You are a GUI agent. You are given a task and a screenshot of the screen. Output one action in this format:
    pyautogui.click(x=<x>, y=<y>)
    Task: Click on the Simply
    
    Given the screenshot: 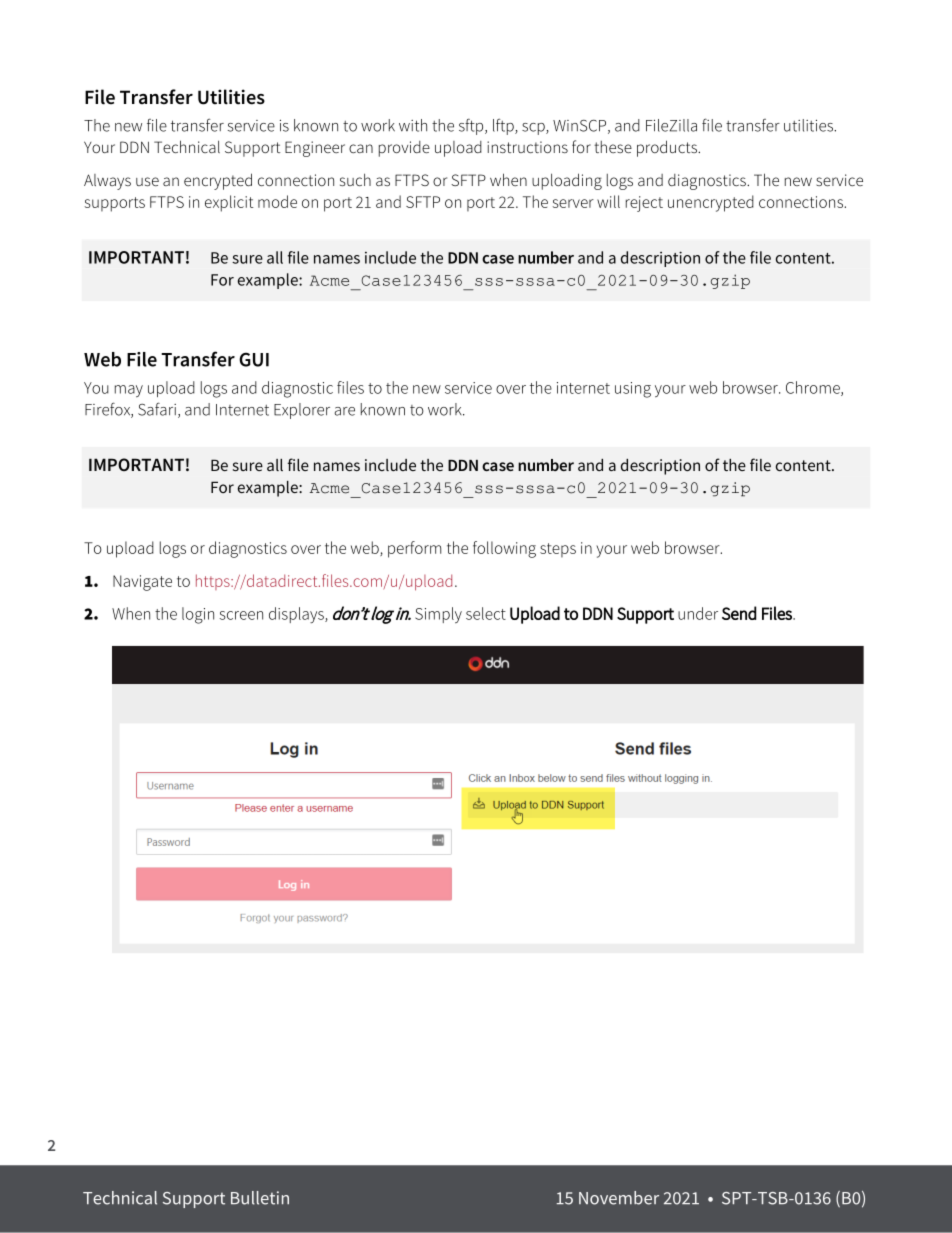 What is the action you would take?
    pyautogui.click(x=438, y=615)
